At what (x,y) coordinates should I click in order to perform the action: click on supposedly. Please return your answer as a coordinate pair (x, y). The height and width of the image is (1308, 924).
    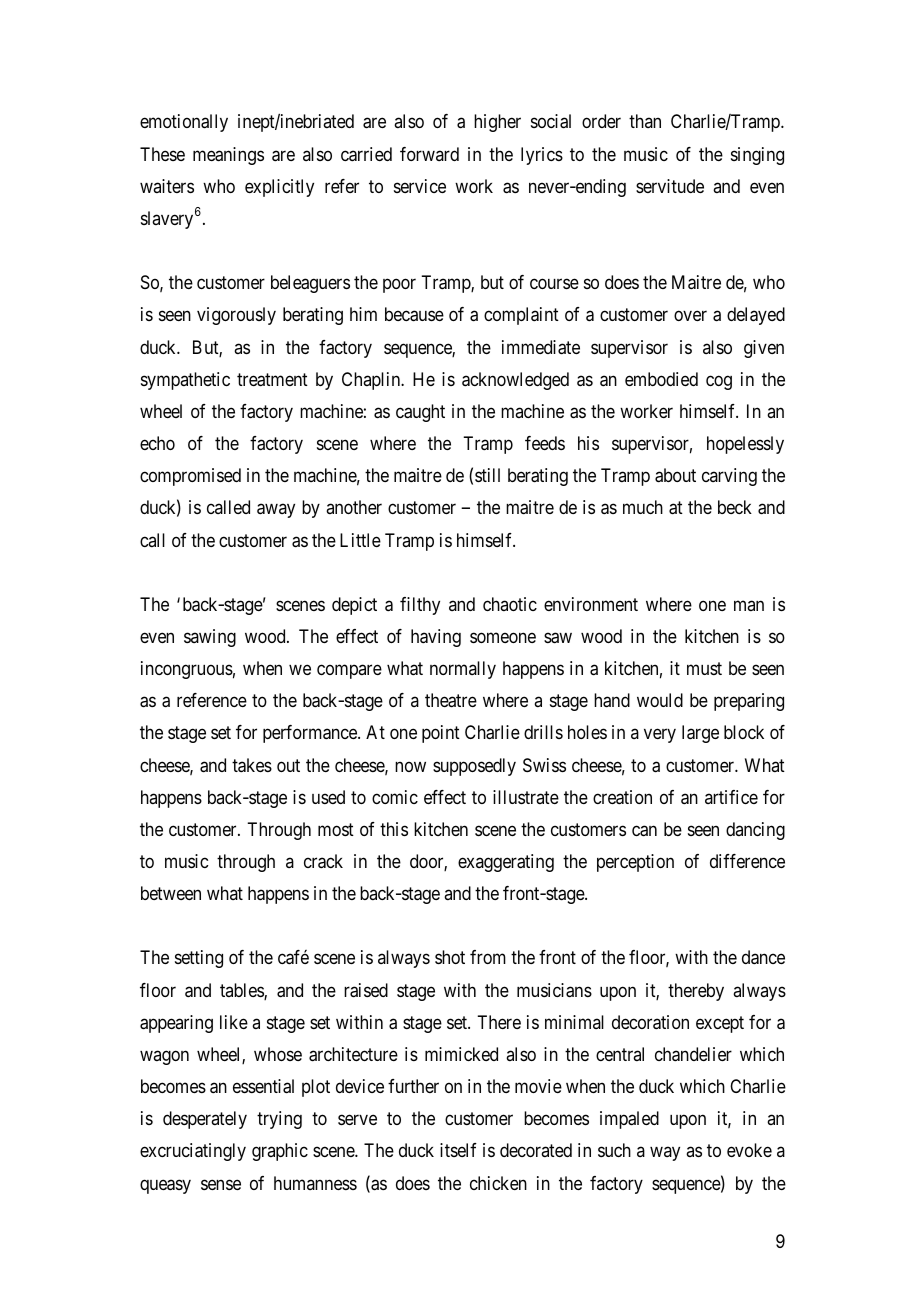
    Looking at the image, I should click on (474, 767).
